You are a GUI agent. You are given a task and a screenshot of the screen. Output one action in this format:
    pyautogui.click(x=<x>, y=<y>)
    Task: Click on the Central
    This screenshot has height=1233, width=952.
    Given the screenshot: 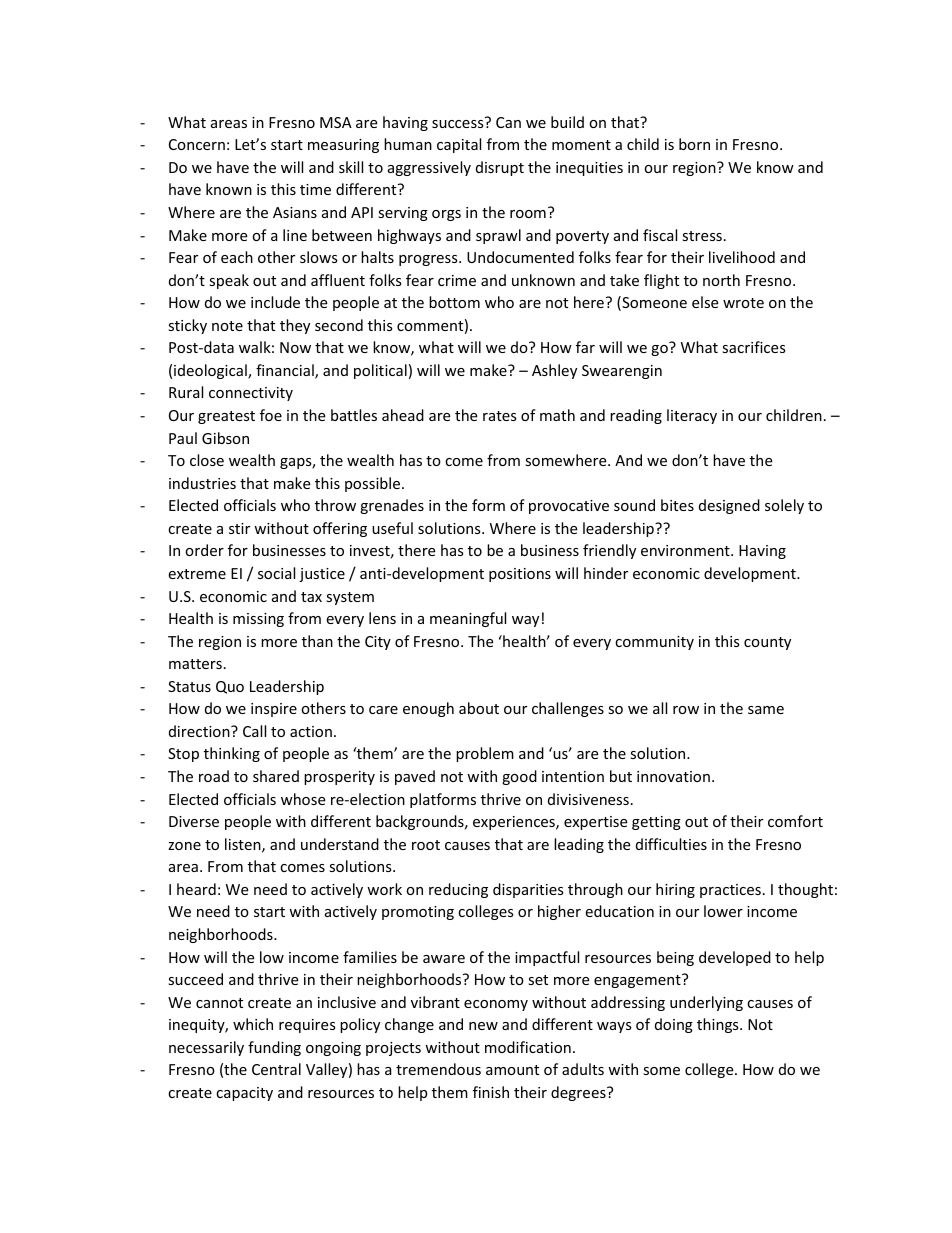 What is the action you would take?
    pyautogui.click(x=276, y=1069)
